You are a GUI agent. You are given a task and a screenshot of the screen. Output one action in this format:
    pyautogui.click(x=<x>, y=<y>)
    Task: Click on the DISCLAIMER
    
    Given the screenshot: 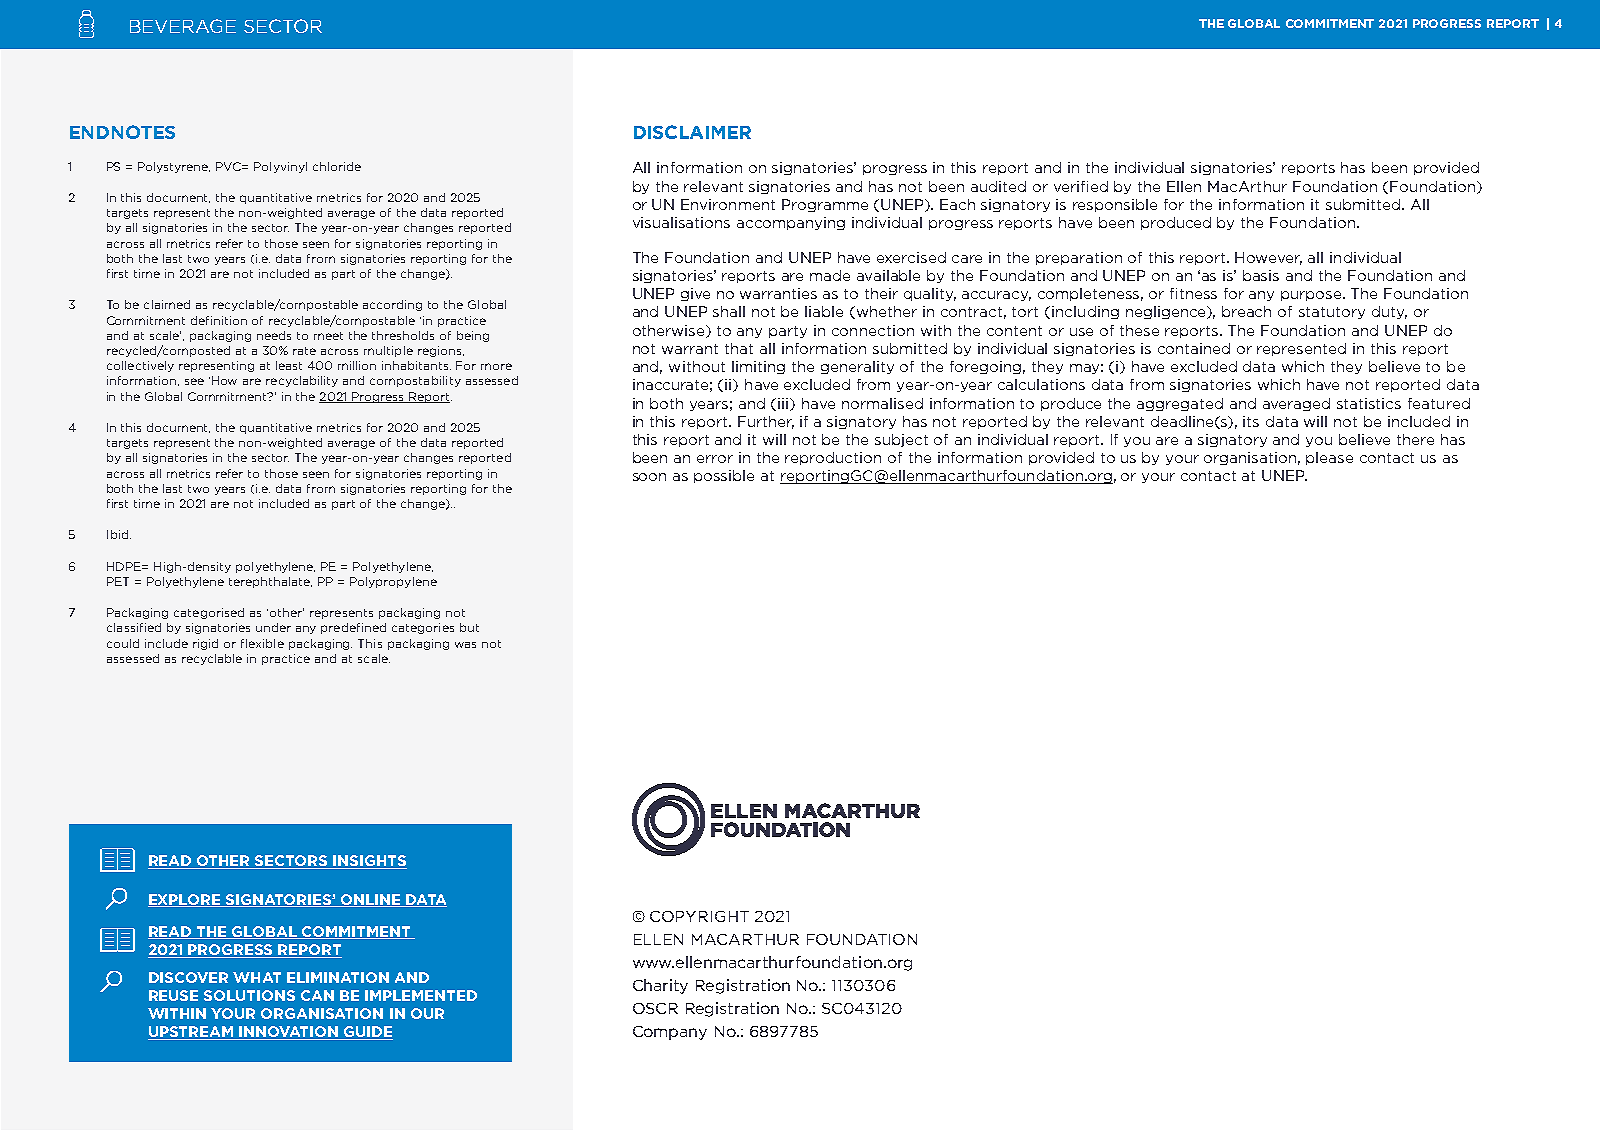 What is the action you would take?
    pyautogui.click(x=692, y=132)
